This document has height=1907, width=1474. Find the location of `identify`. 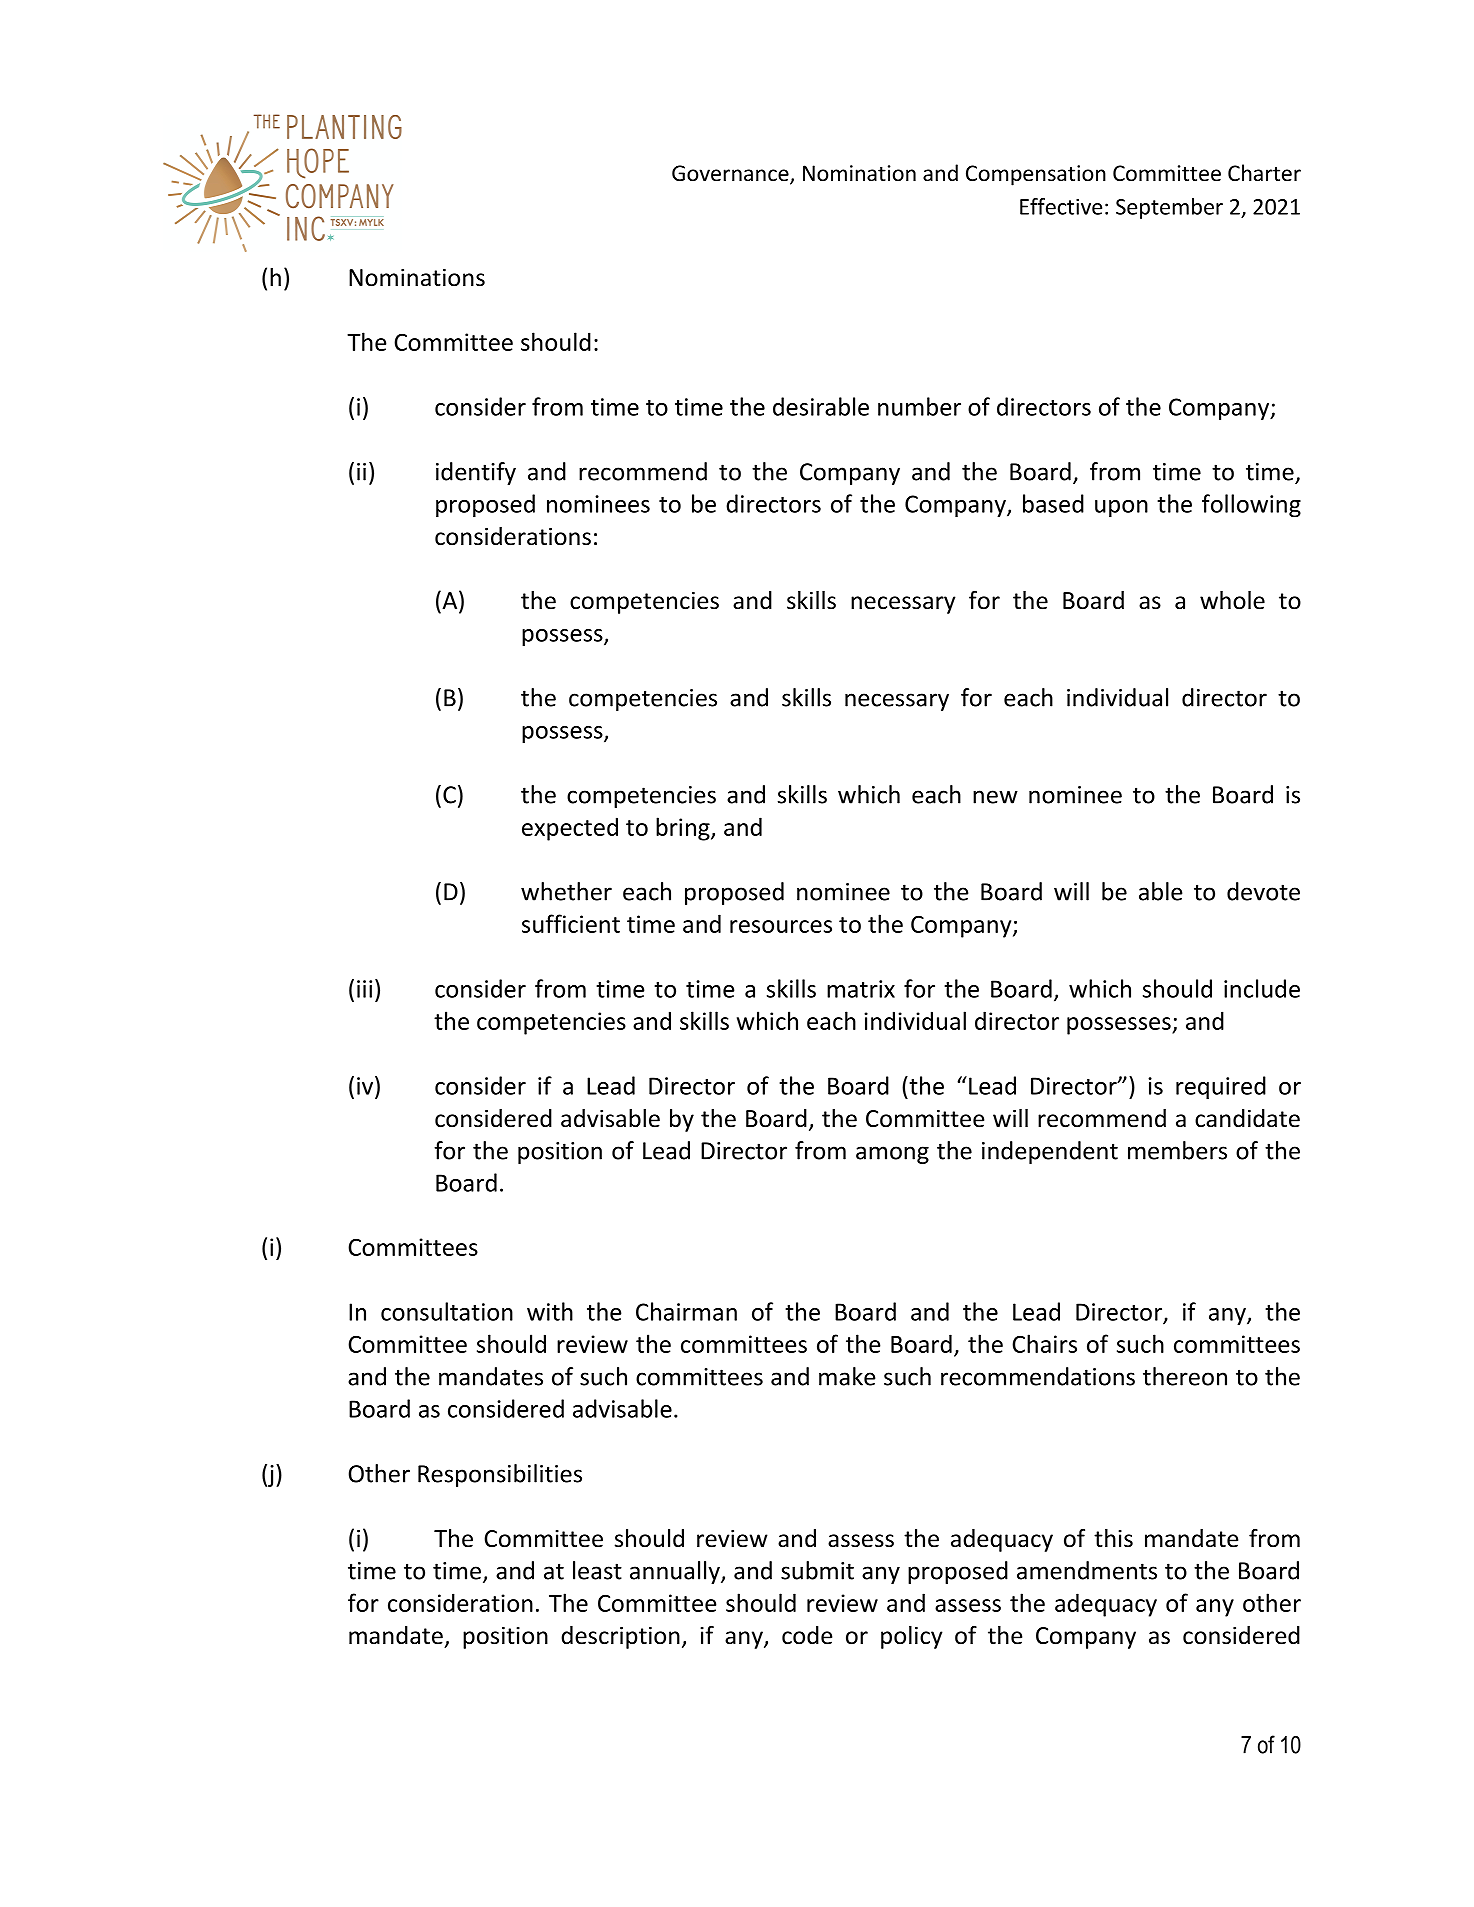

identify is located at coordinates (476, 473).
